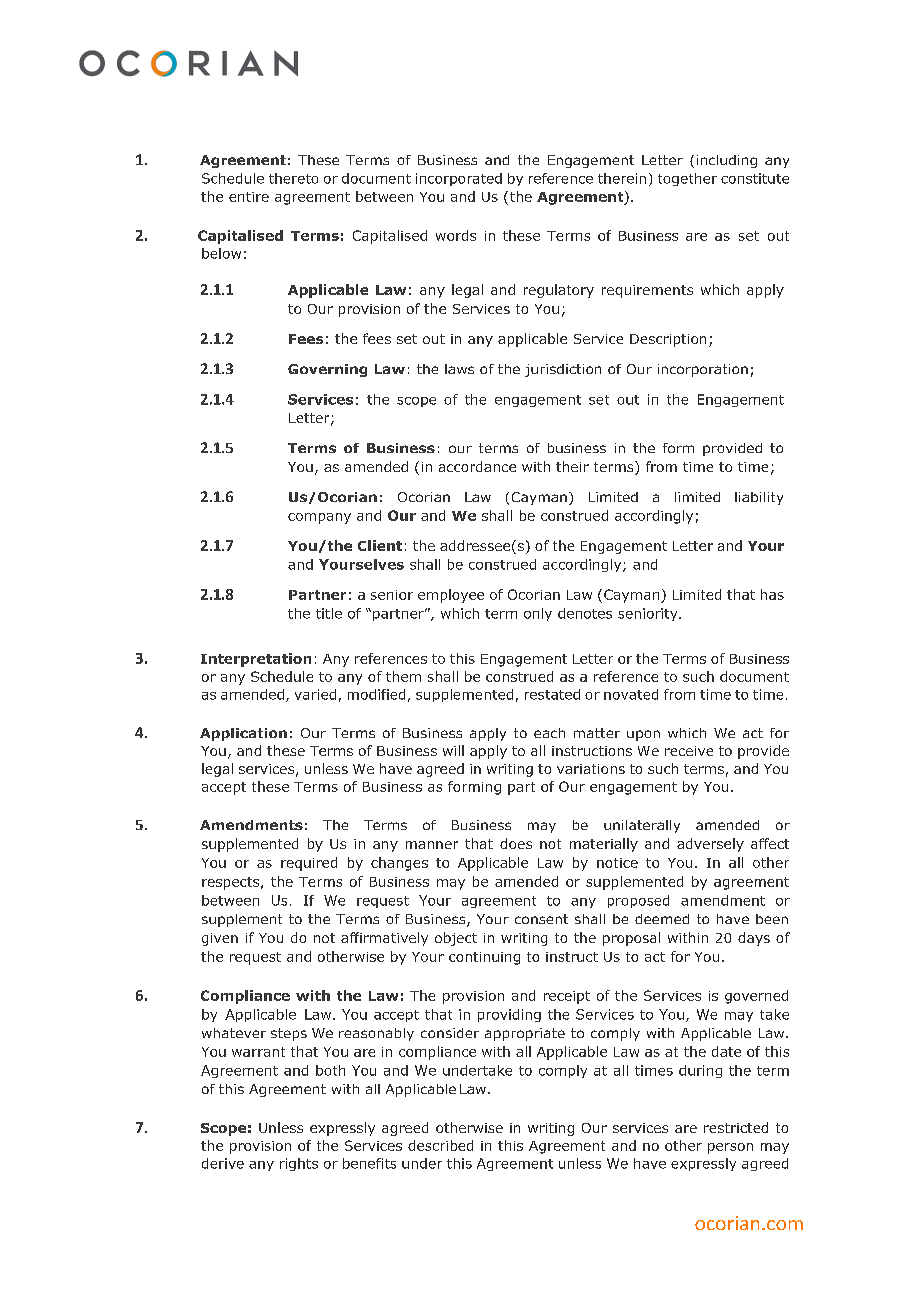 This screenshot has width=924, height=1307. Describe the element at coordinates (299, 1164) in the screenshot. I see `rights` at that location.
